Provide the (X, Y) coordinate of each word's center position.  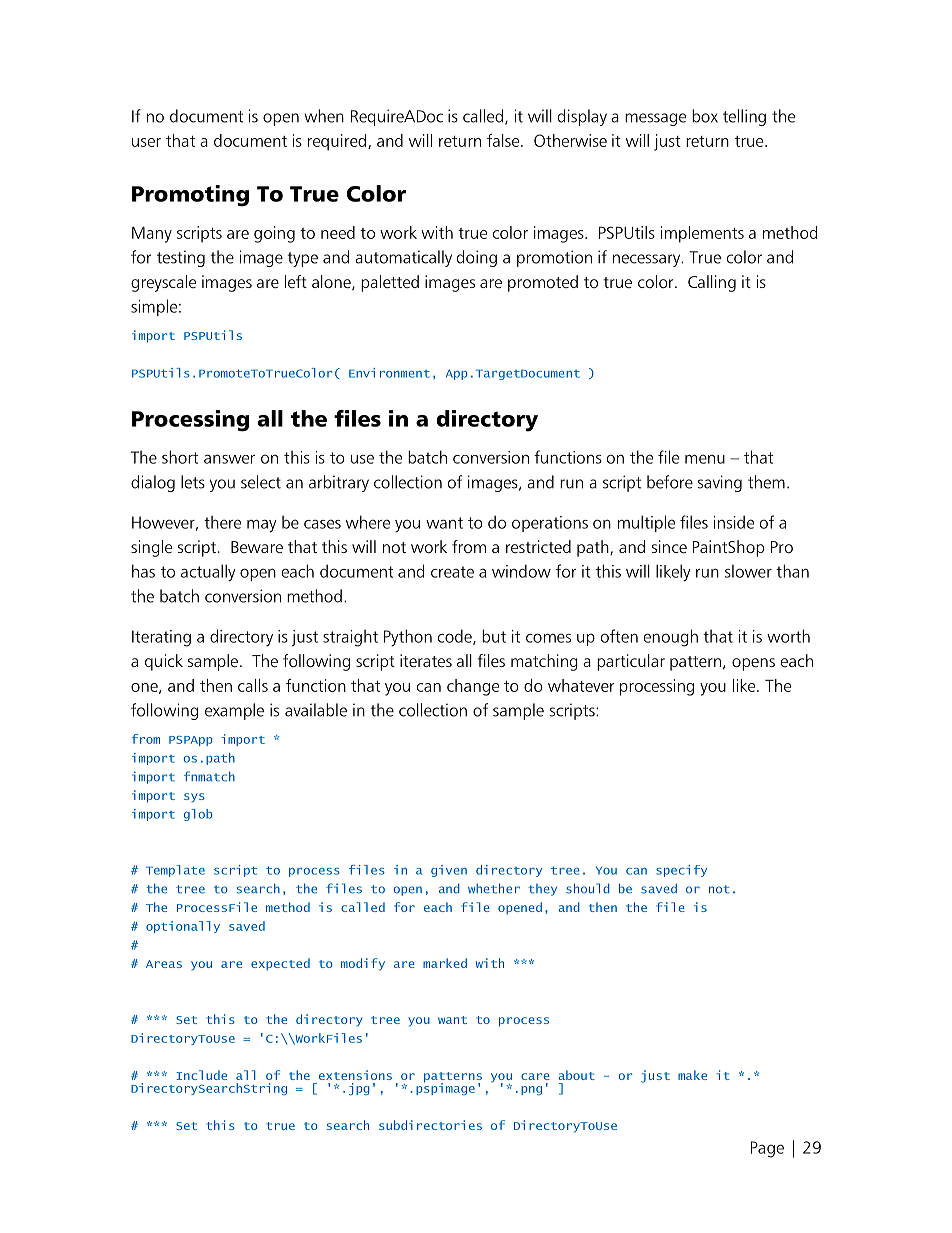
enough (671, 638)
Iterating (161, 638)
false (504, 140)
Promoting (190, 196)
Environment (389, 373)
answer (229, 459)
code (456, 637)
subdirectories (430, 1125)
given (449, 871)
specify (681, 871)
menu (705, 459)
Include (201, 1075)
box (705, 116)
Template (175, 871)
